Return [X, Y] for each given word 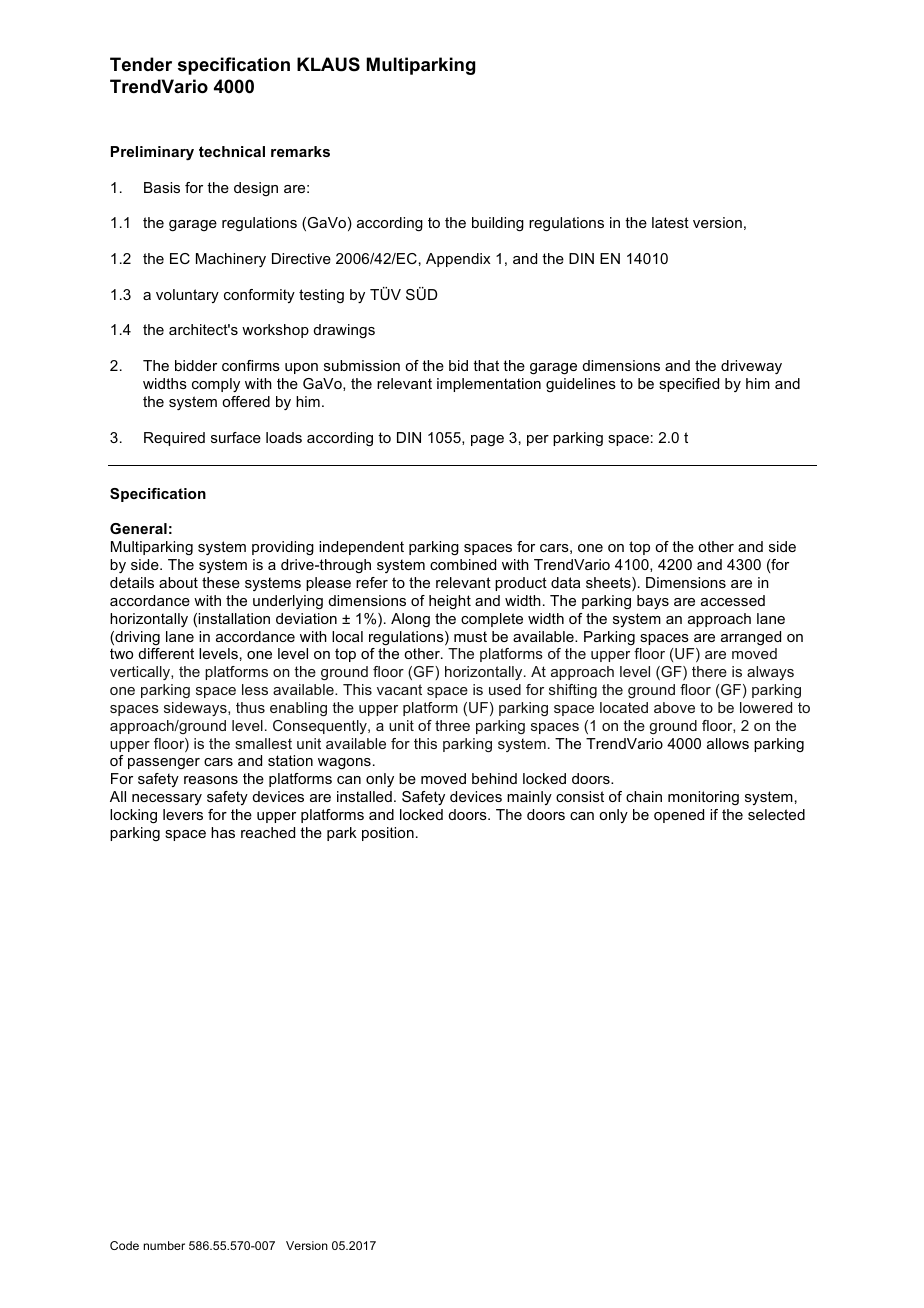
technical [232, 151]
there [709, 671]
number [164, 1245]
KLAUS [328, 64]
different [166, 653]
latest [670, 222]
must [470, 636]
